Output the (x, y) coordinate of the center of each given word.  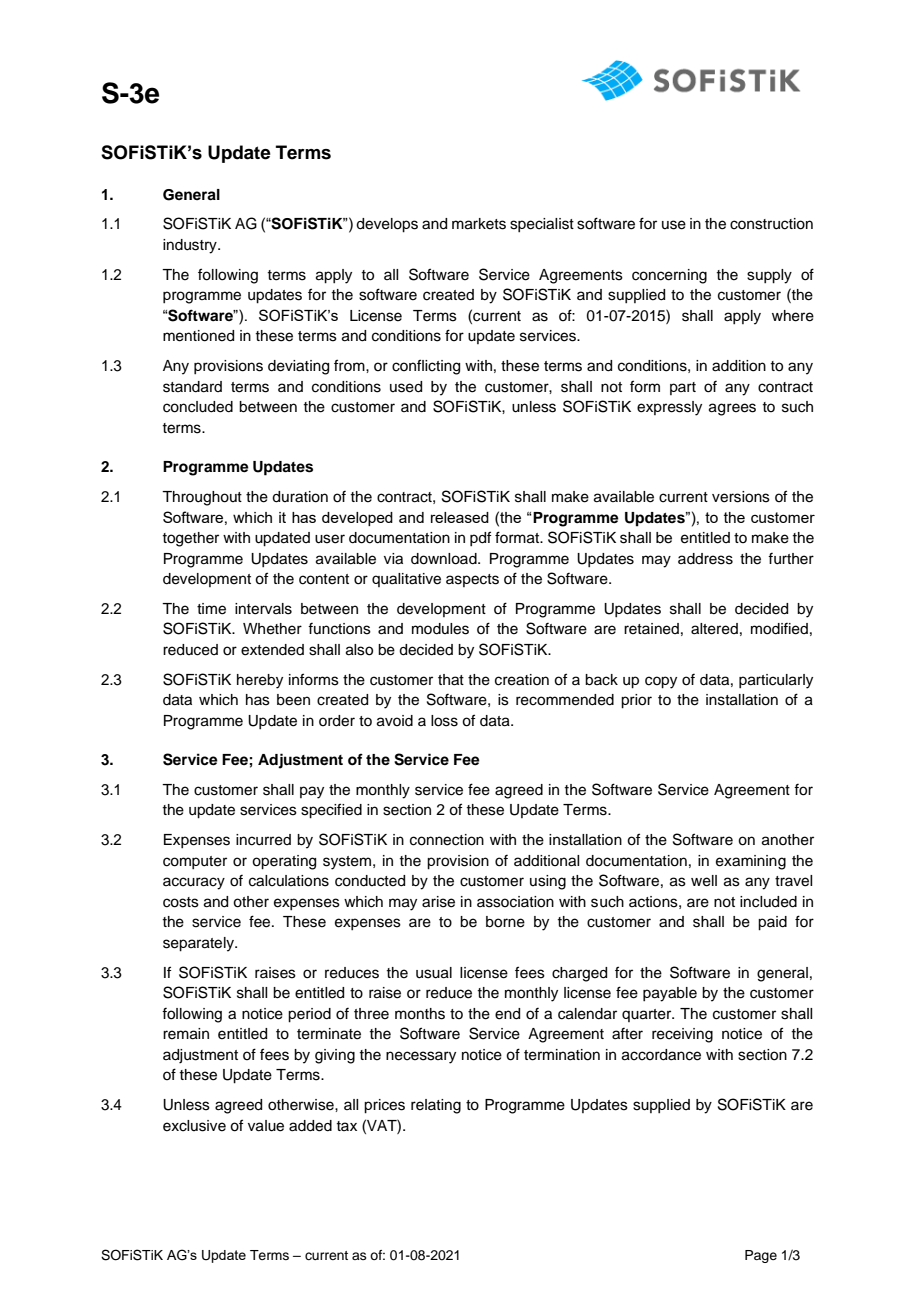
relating (436, 1106)
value (266, 1126)
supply (769, 276)
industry (191, 246)
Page (761, 1256)
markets (479, 224)
